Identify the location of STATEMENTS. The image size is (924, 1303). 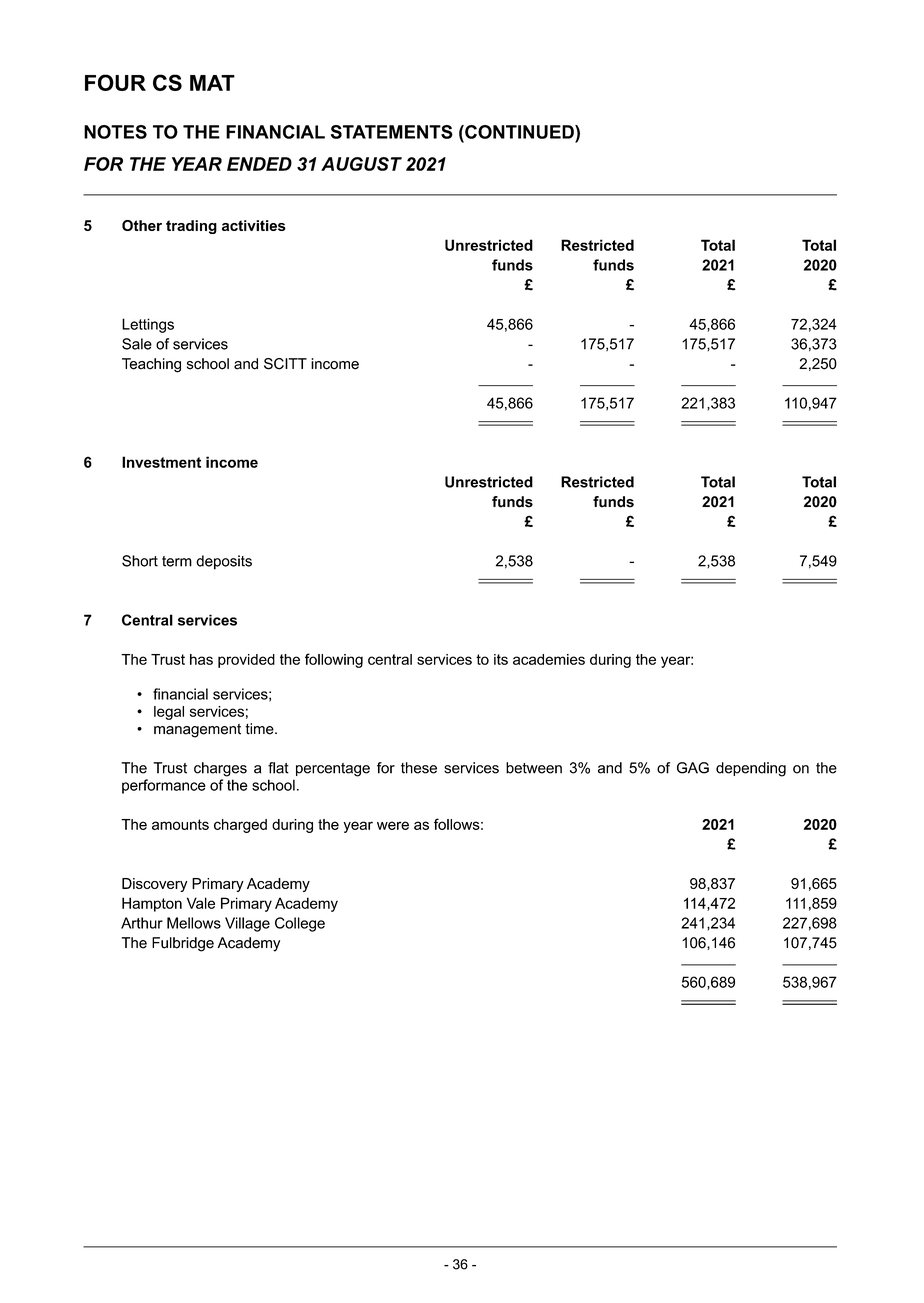
(392, 132).
